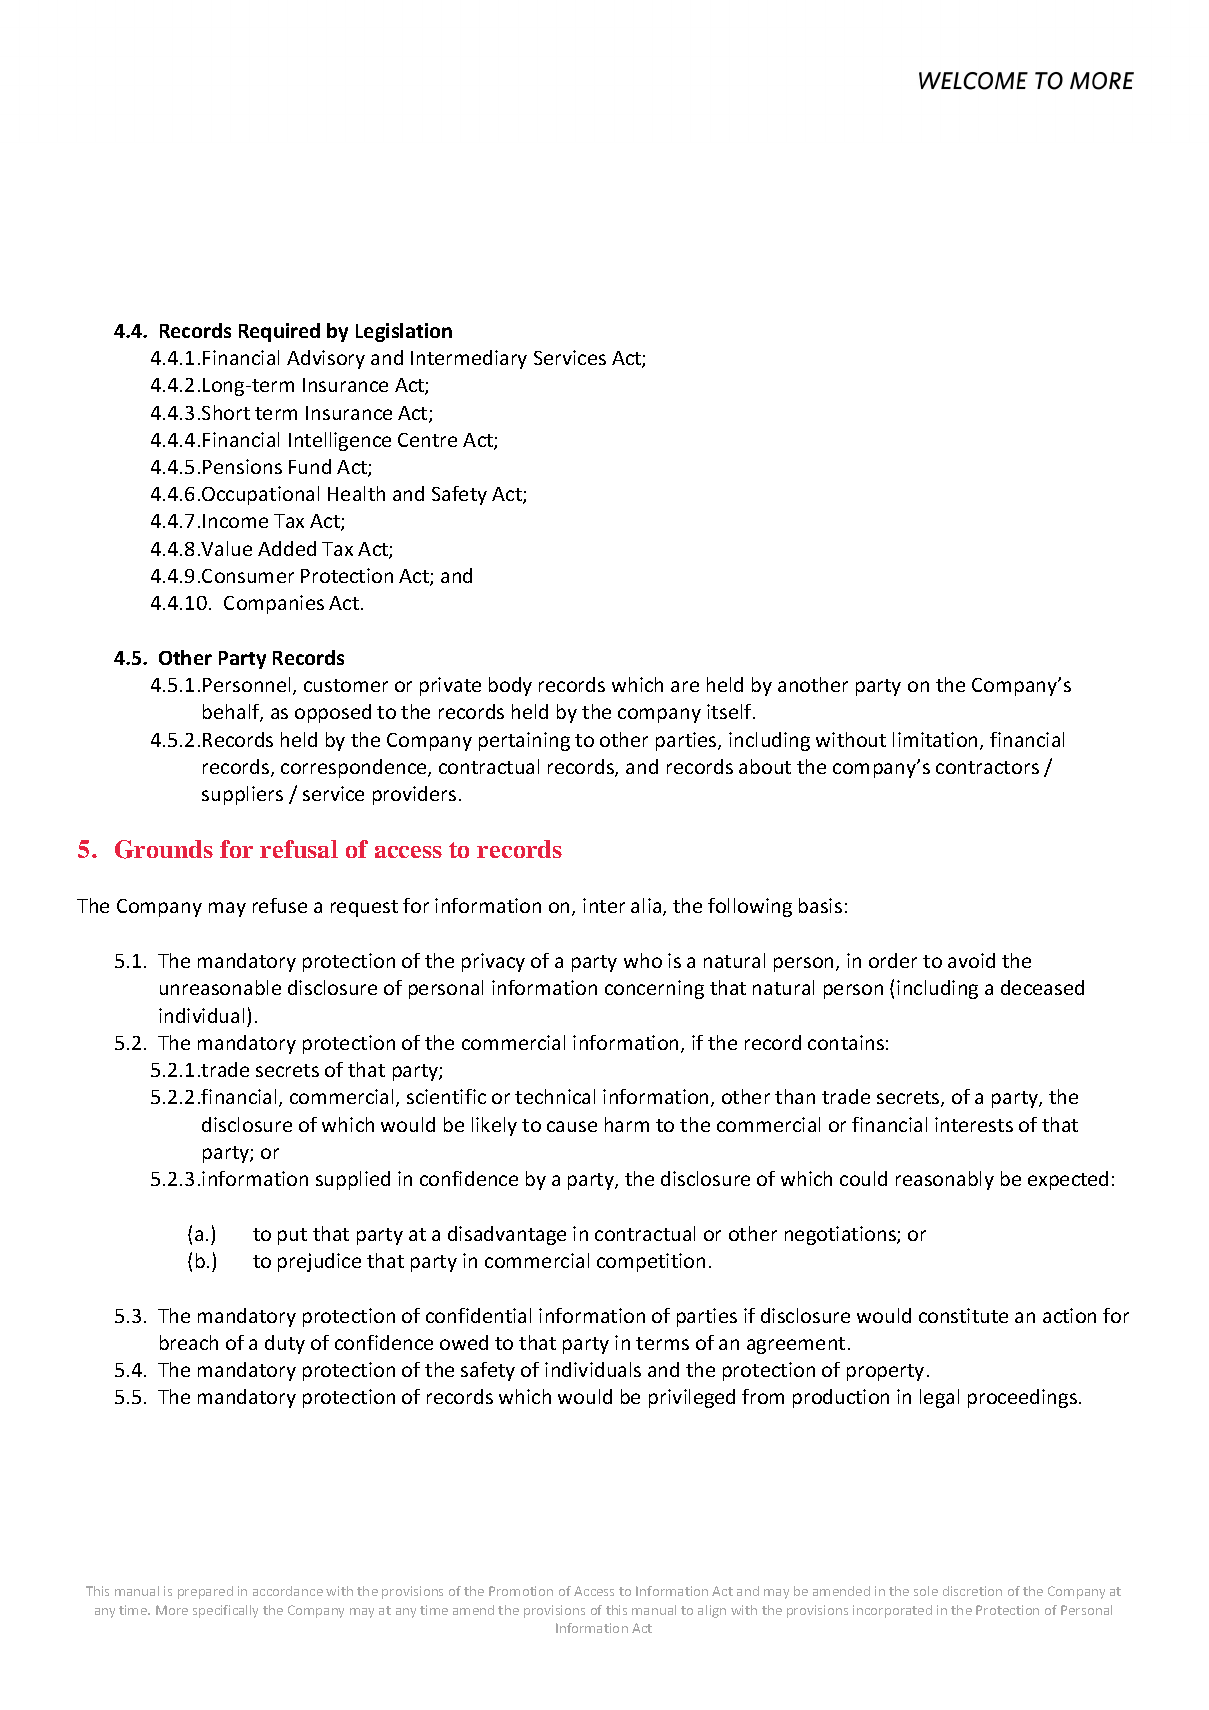 Image resolution: width=1209 pixels, height=1710 pixels. What do you see at coordinates (288, 1591) in the image?
I see `accordance` at bounding box center [288, 1591].
